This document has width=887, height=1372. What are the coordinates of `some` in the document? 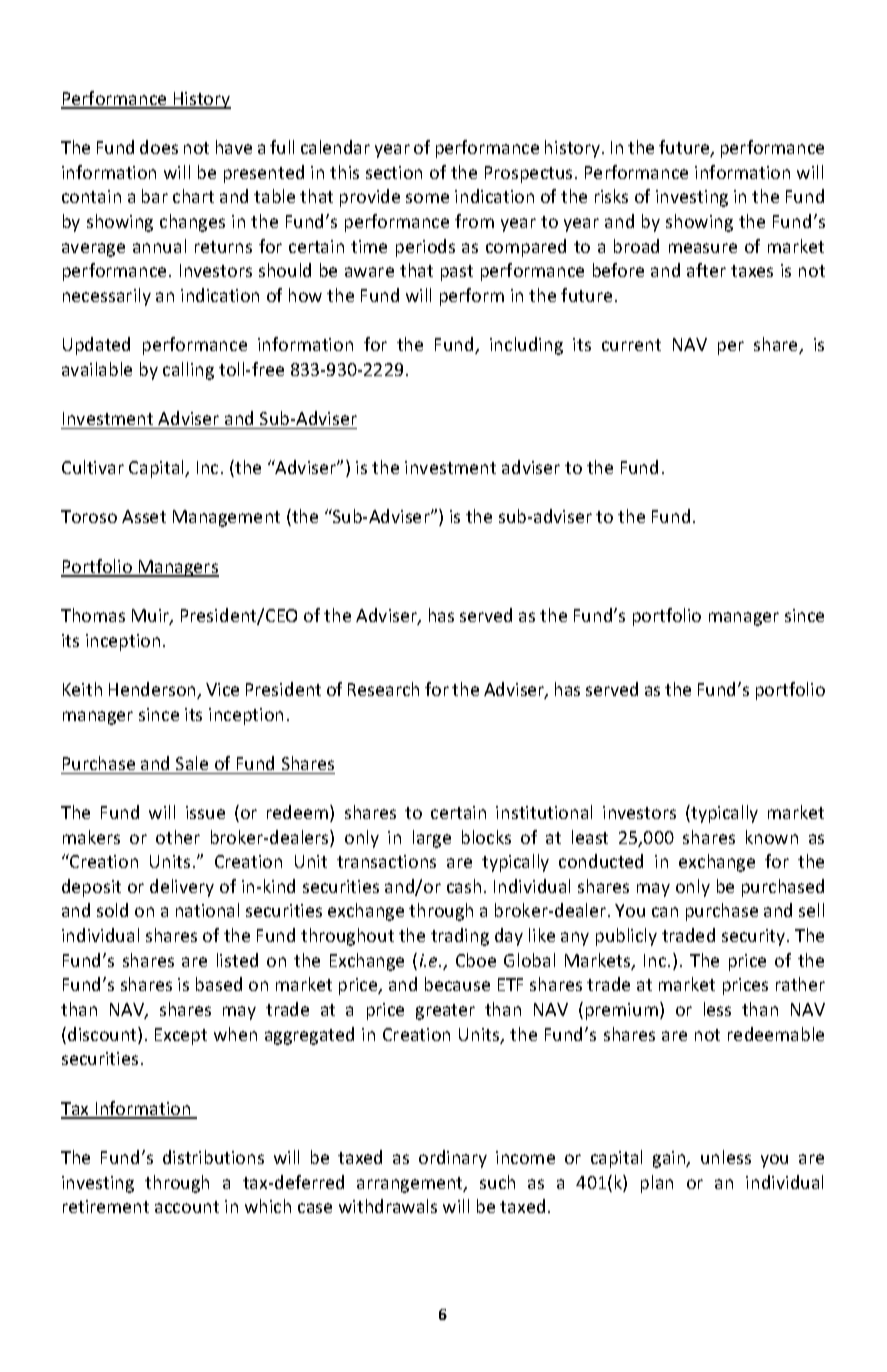 It's located at (427, 198).
